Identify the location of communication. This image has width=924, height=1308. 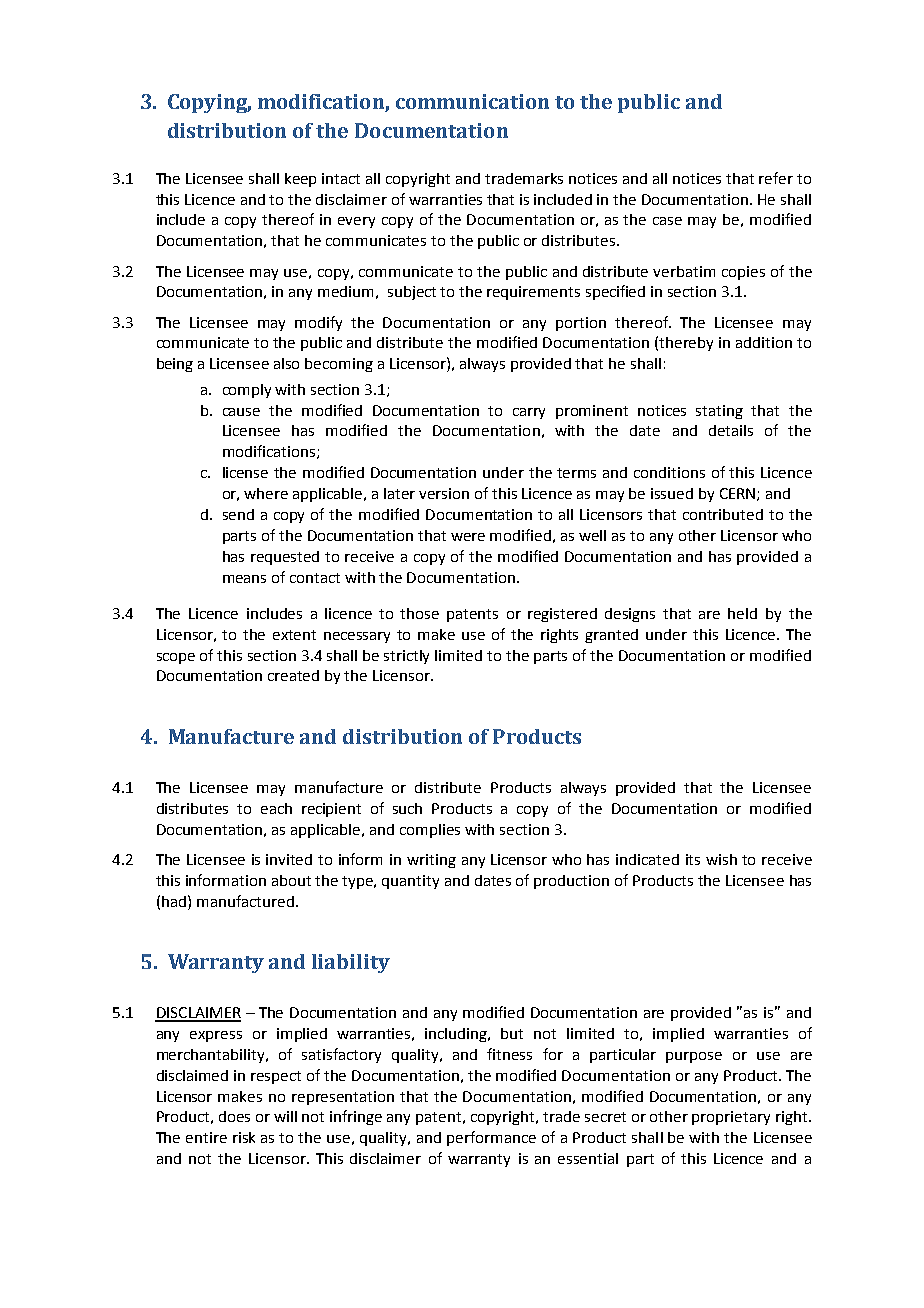
(472, 101).
